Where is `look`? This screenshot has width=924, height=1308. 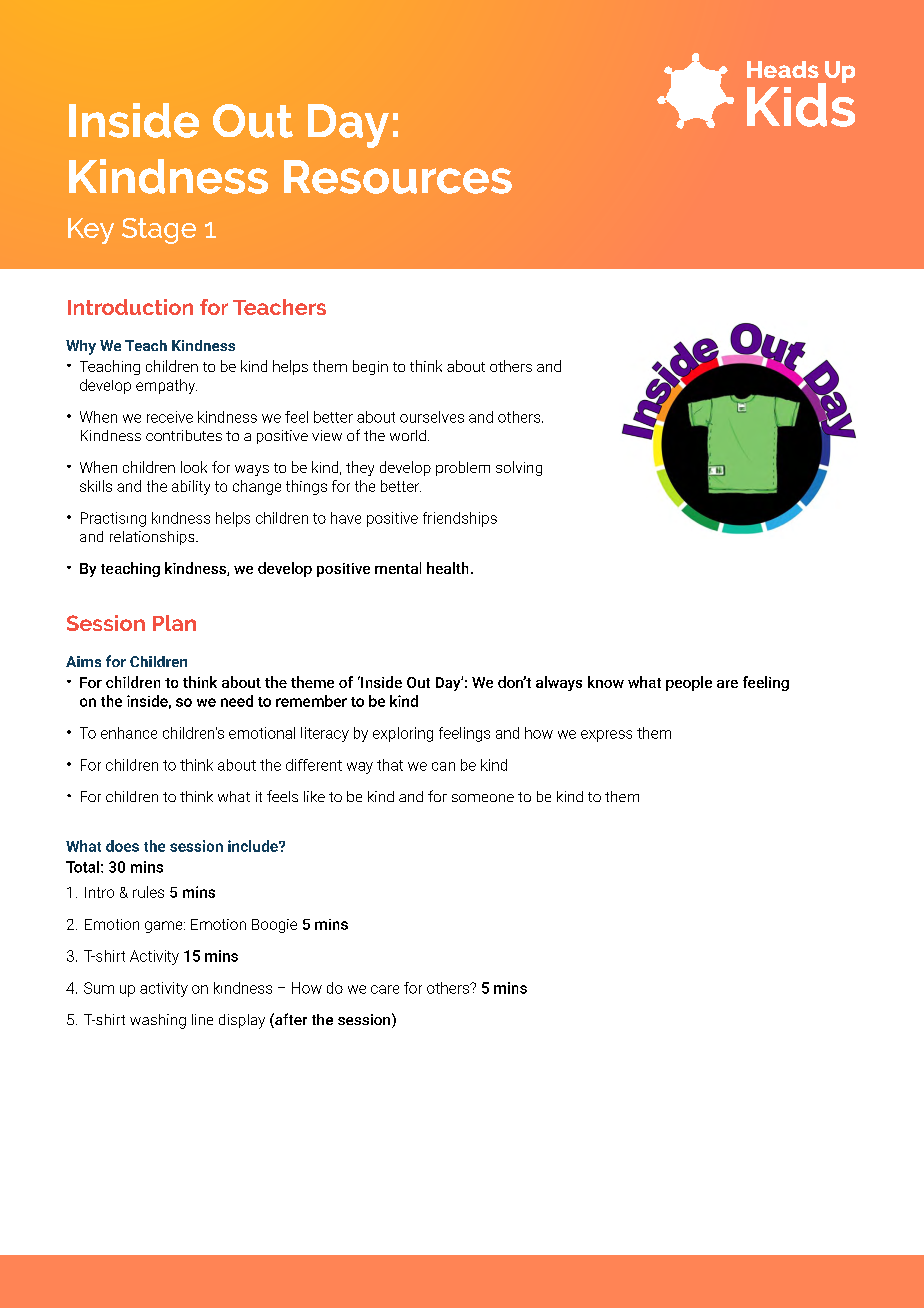
look is located at coordinates (194, 467).
